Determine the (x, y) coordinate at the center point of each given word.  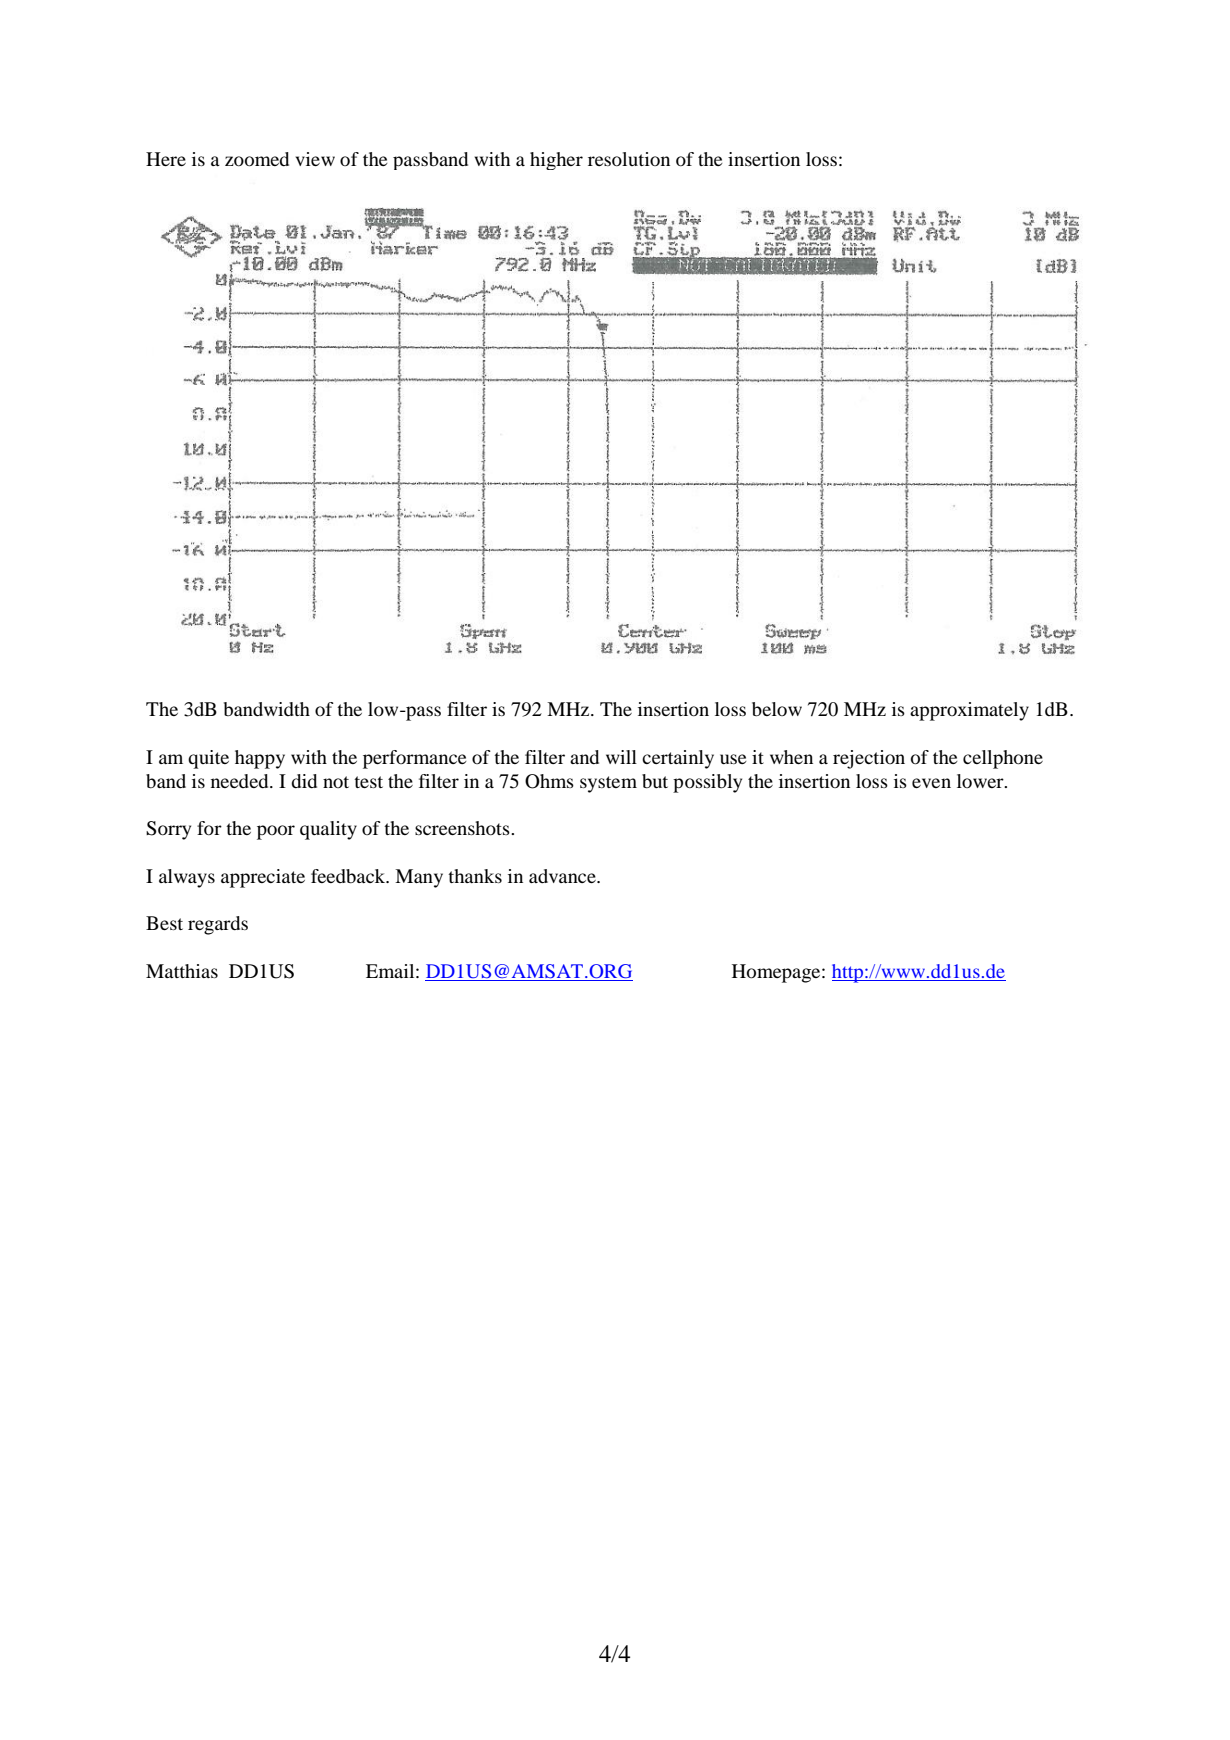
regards (218, 925)
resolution (629, 159)
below (777, 709)
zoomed (257, 159)
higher (556, 161)
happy (260, 759)
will (621, 757)
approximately (969, 711)
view (315, 159)
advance (563, 876)
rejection (869, 759)
